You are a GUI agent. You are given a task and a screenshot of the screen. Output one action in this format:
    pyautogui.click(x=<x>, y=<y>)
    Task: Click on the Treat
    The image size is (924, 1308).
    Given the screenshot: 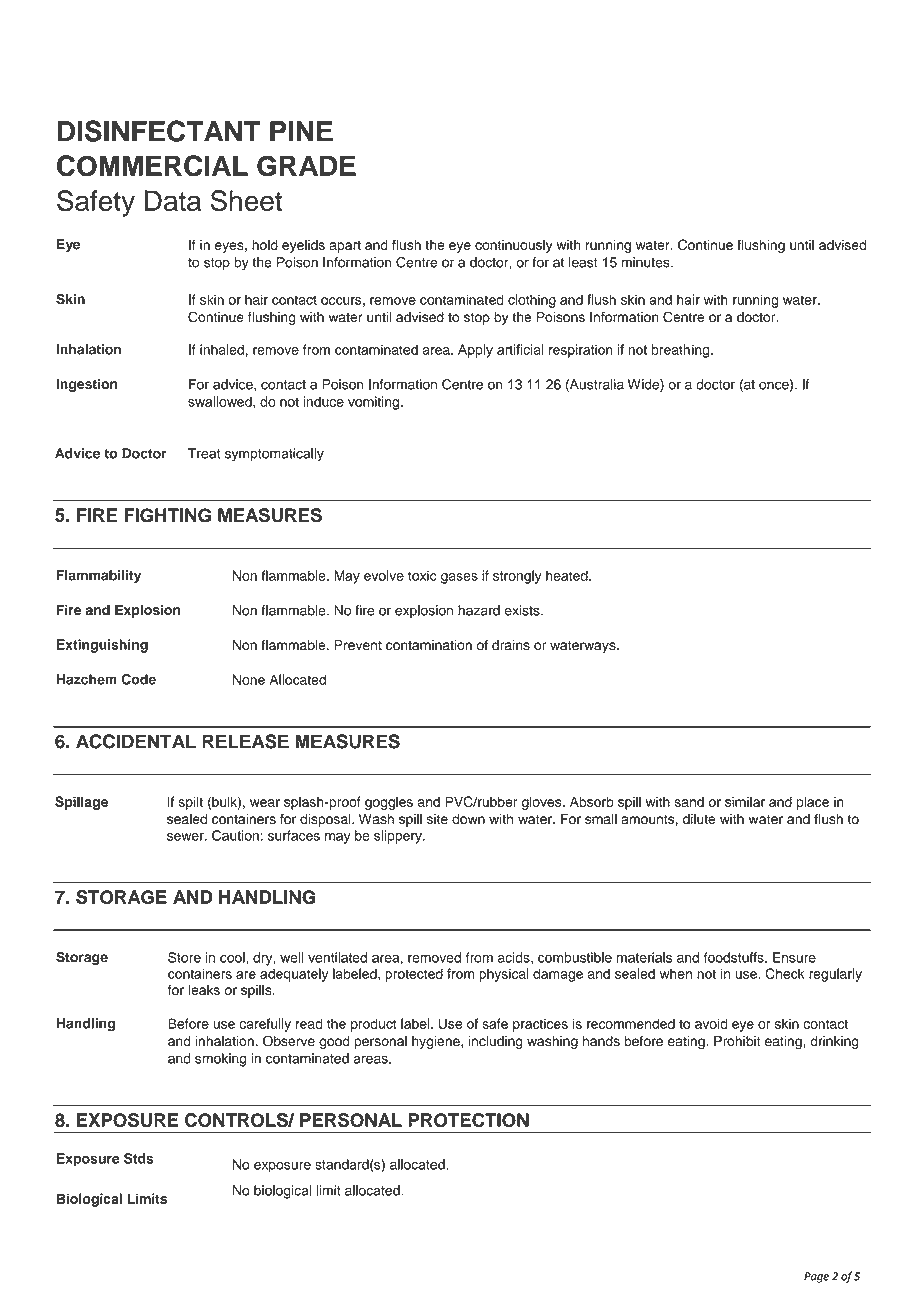 What is the action you would take?
    pyautogui.click(x=204, y=453)
